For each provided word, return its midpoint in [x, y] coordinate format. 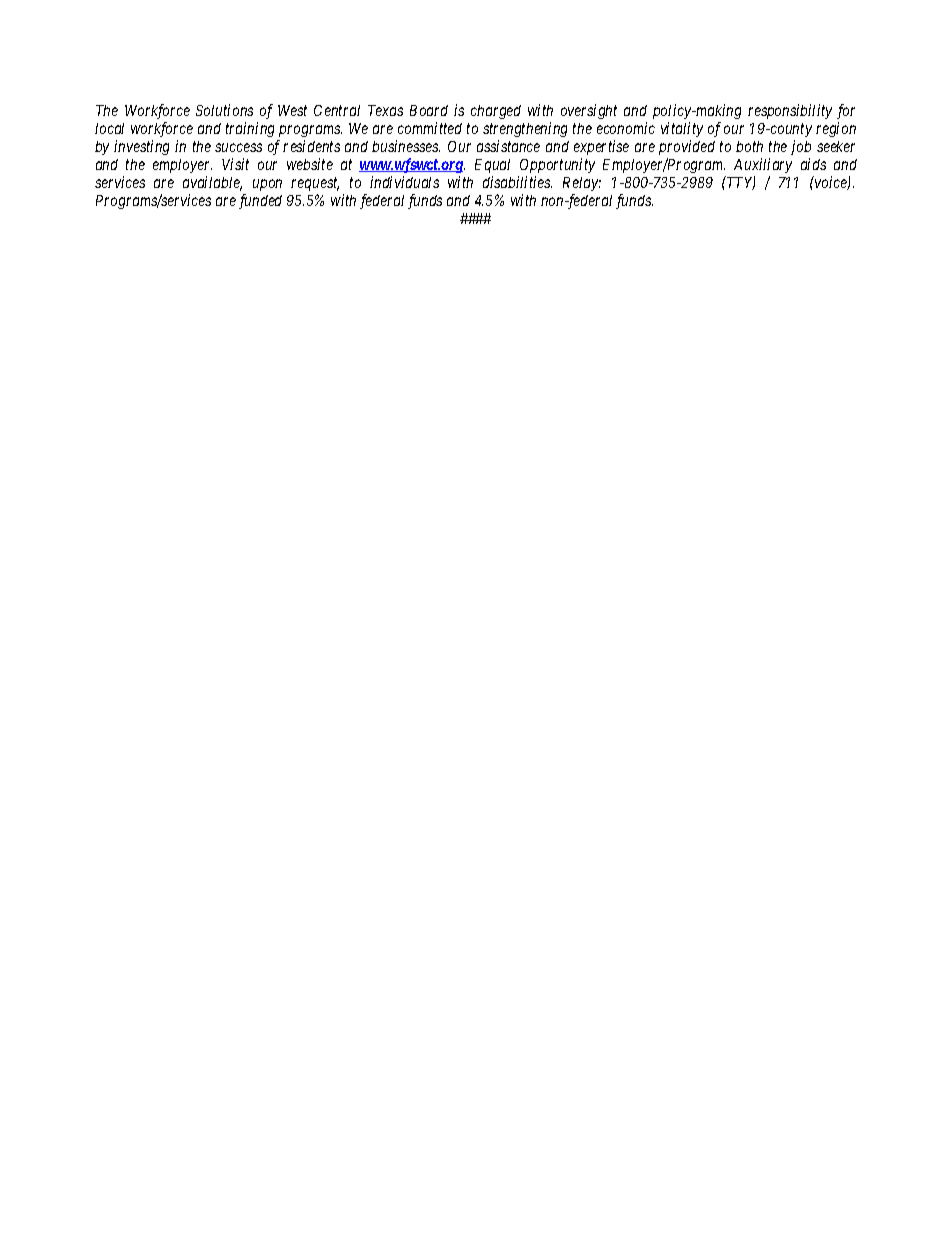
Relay [582, 184]
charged [496, 112]
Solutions [224, 110]
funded [260, 201]
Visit [235, 164]
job [801, 147]
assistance [508, 146]
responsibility [790, 111]
